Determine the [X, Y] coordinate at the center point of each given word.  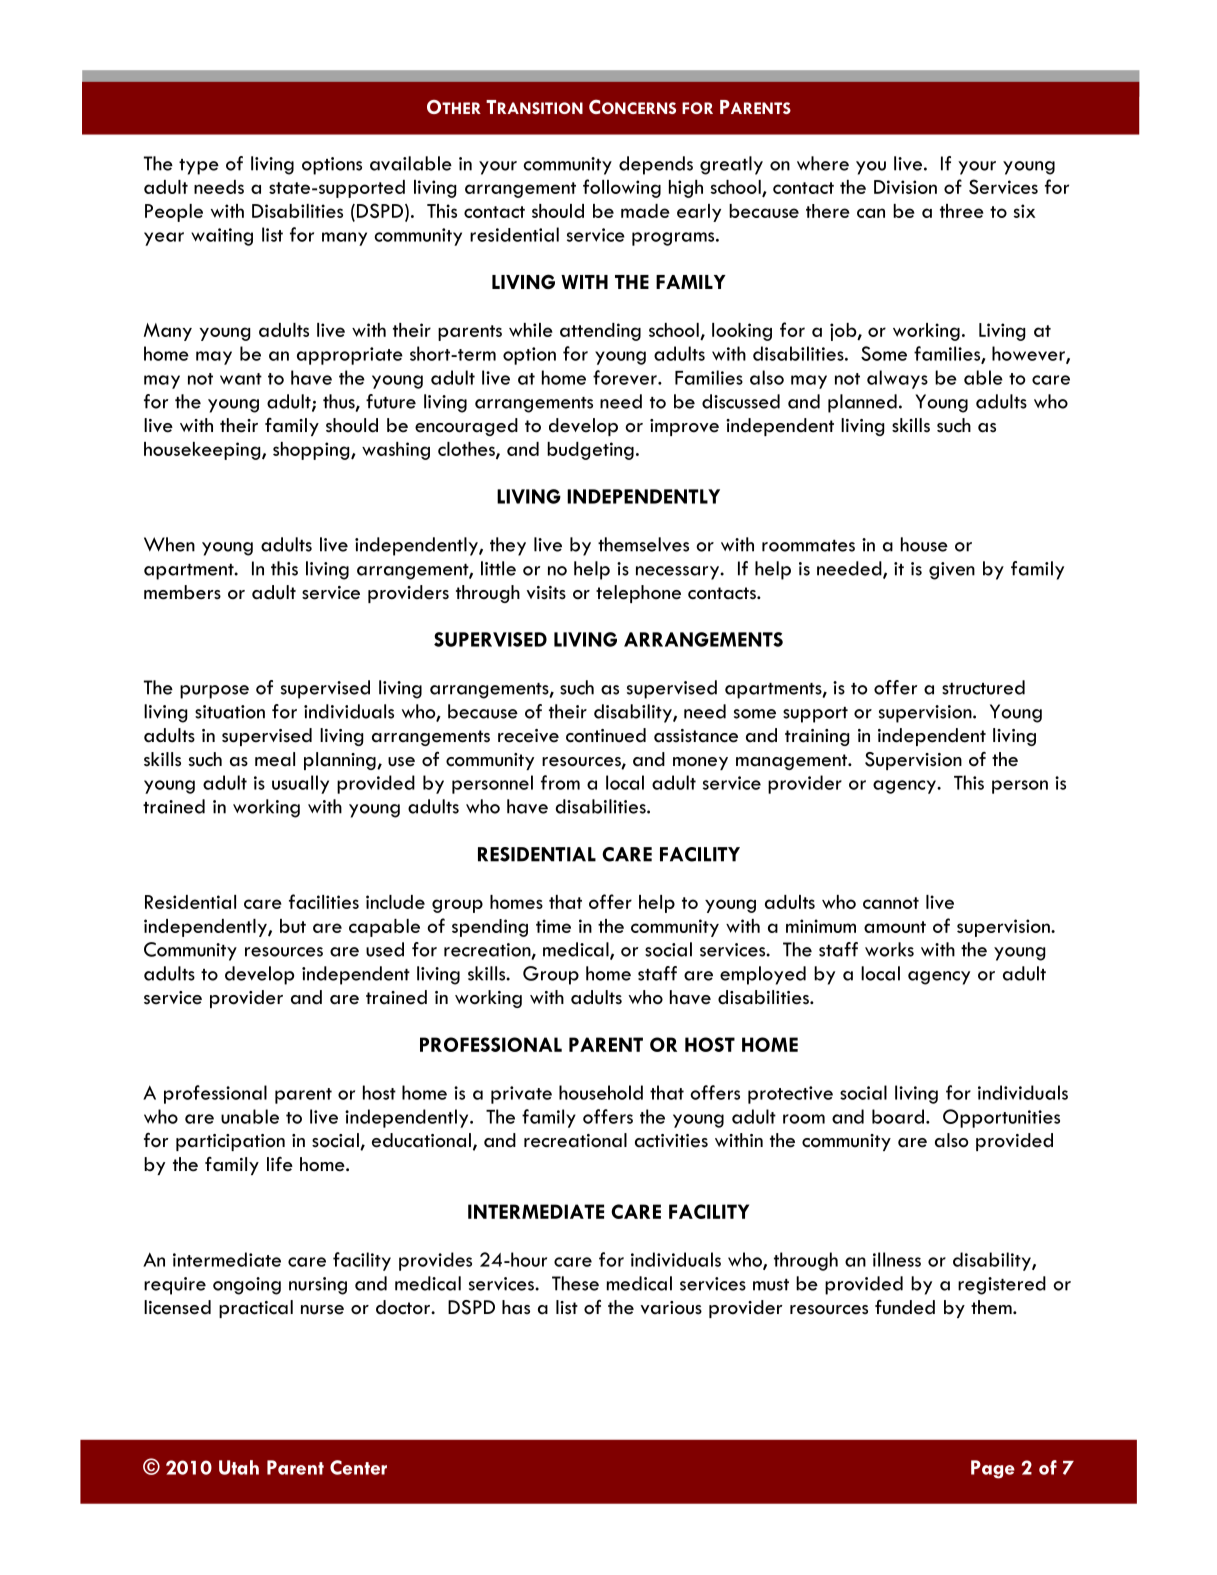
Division [905, 187]
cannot [891, 903]
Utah [239, 1467]
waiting [222, 237]
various [671, 1308]
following [622, 188]
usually [300, 784]
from [560, 782]
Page [993, 1469]
